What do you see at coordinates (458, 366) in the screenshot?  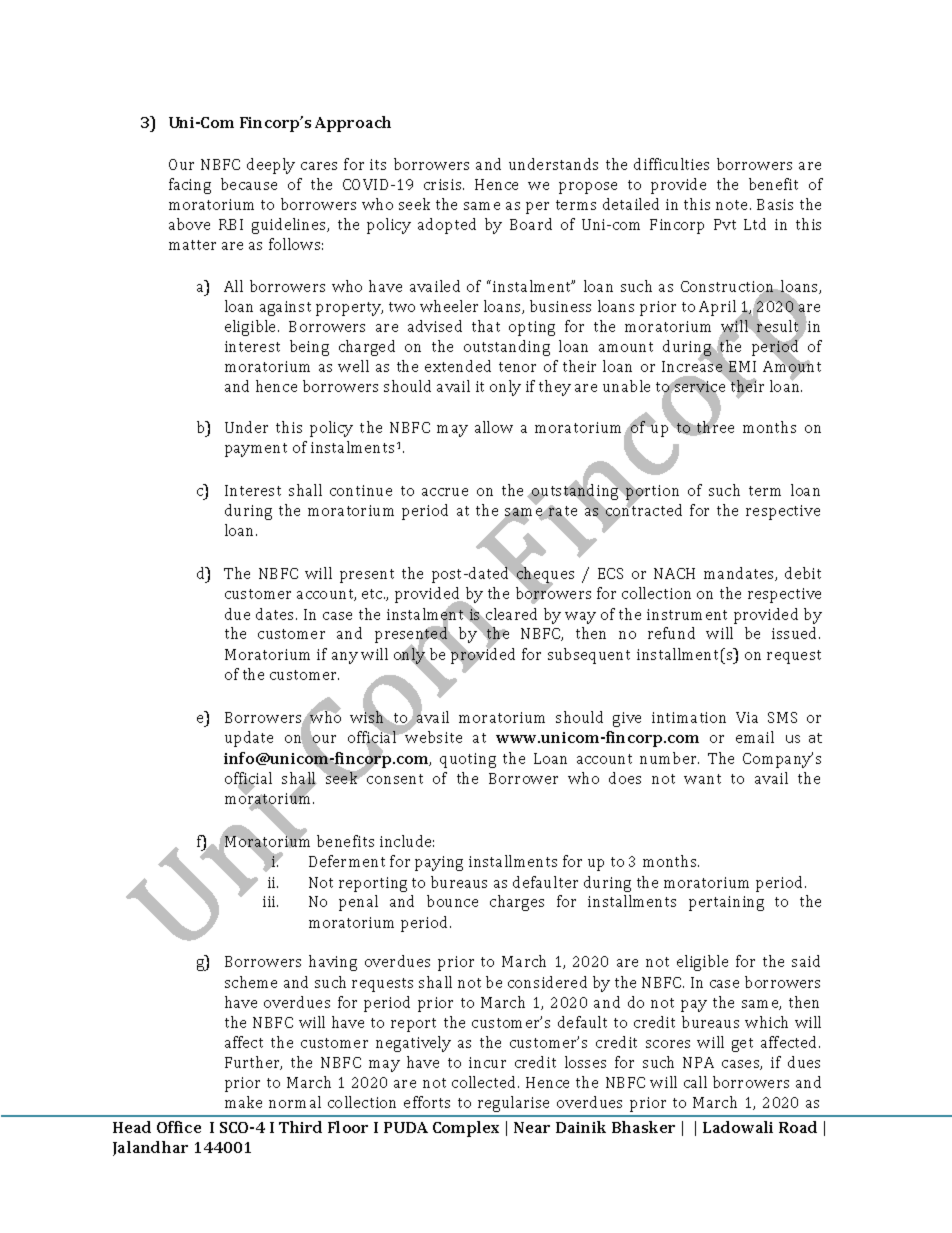 I see `extended` at bounding box center [458, 366].
